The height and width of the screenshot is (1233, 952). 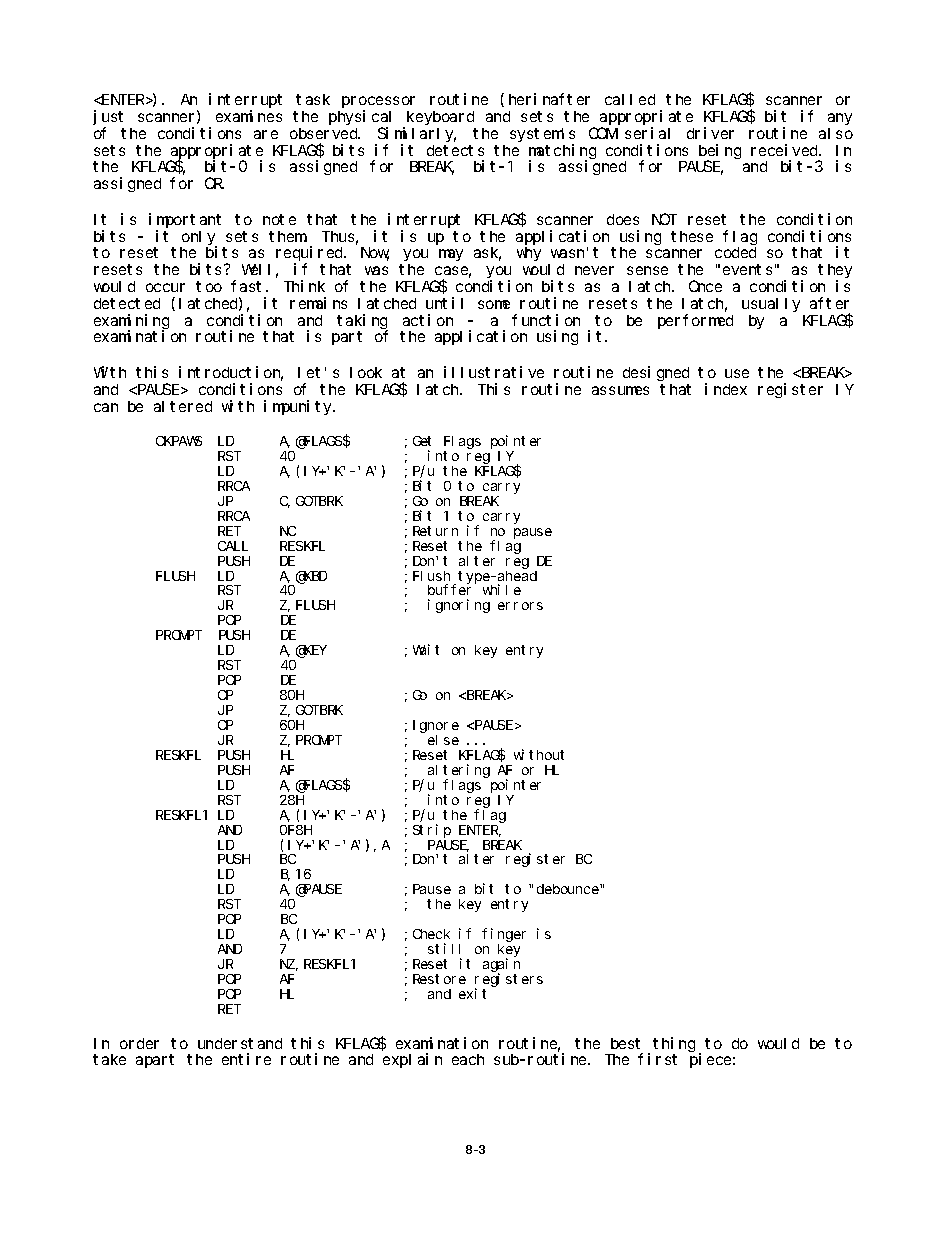 What do you see at coordinates (468, 1059) in the screenshot?
I see `each` at bounding box center [468, 1059].
